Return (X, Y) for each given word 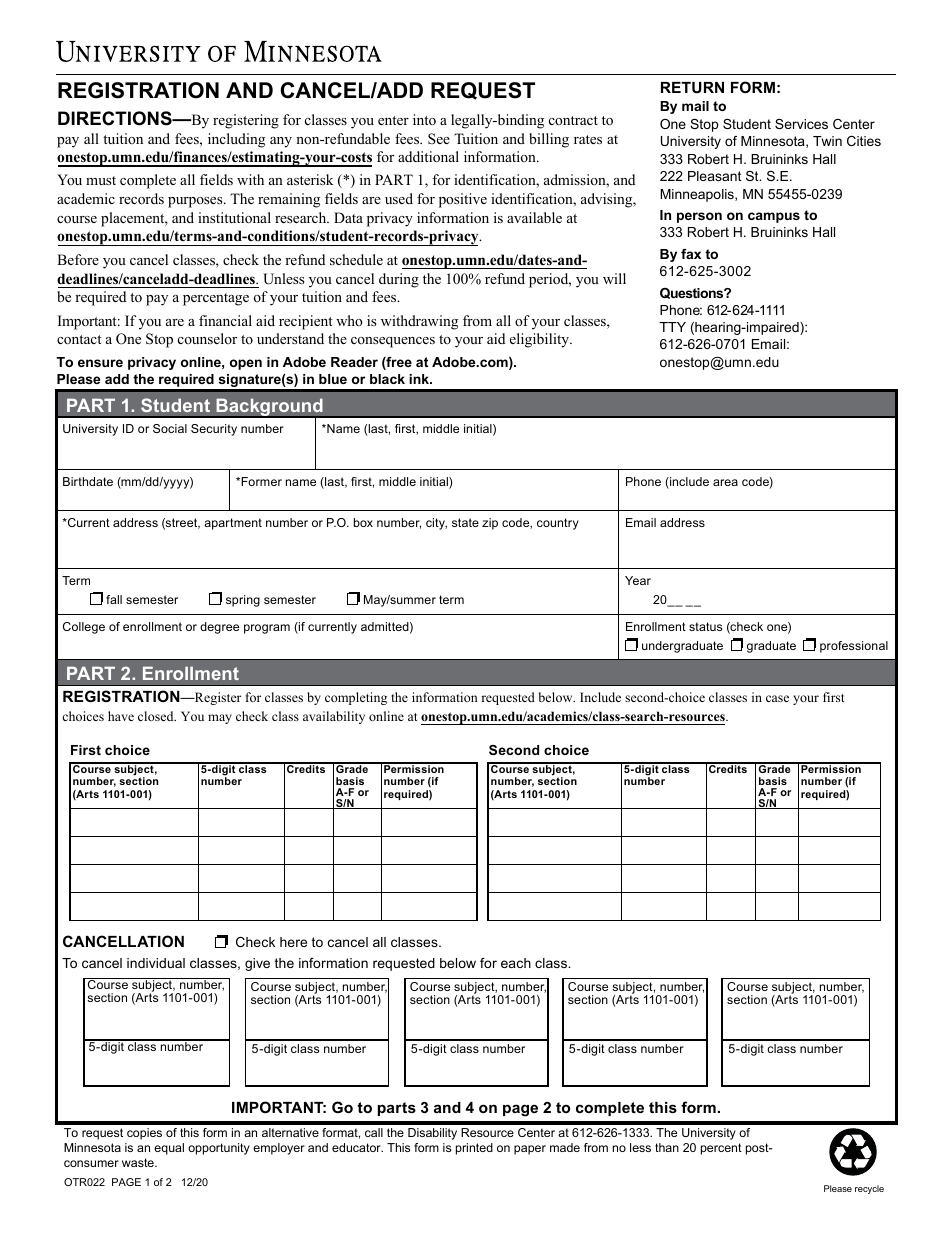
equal (169, 1149)
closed (157, 716)
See (439, 139)
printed (474, 1149)
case (777, 698)
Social (170, 428)
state (465, 522)
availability (334, 717)
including (236, 140)
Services (801, 124)
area (725, 482)
